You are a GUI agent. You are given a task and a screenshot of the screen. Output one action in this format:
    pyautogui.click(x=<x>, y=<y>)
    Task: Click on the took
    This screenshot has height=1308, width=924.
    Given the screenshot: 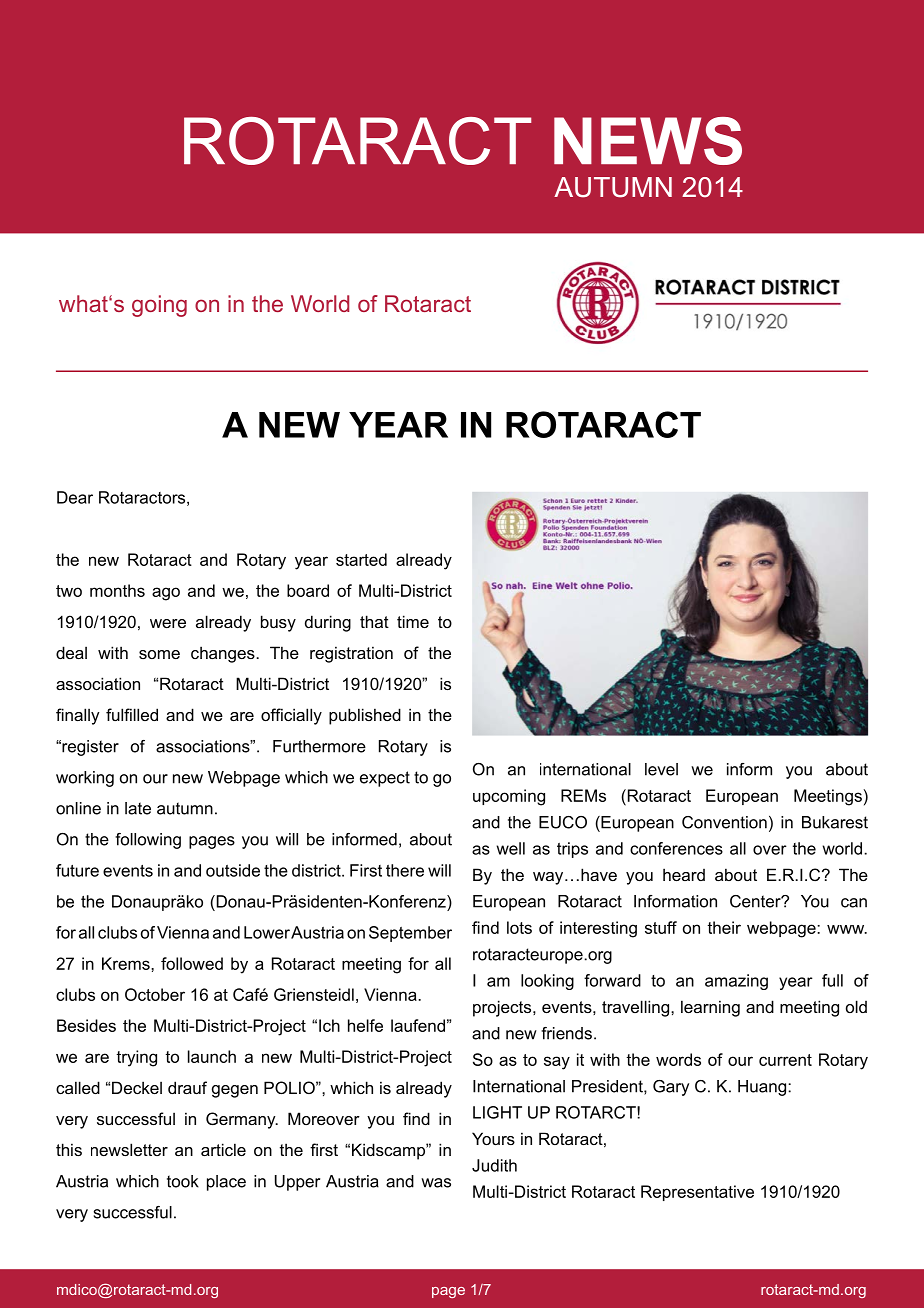 What is the action you would take?
    pyautogui.click(x=183, y=1181)
